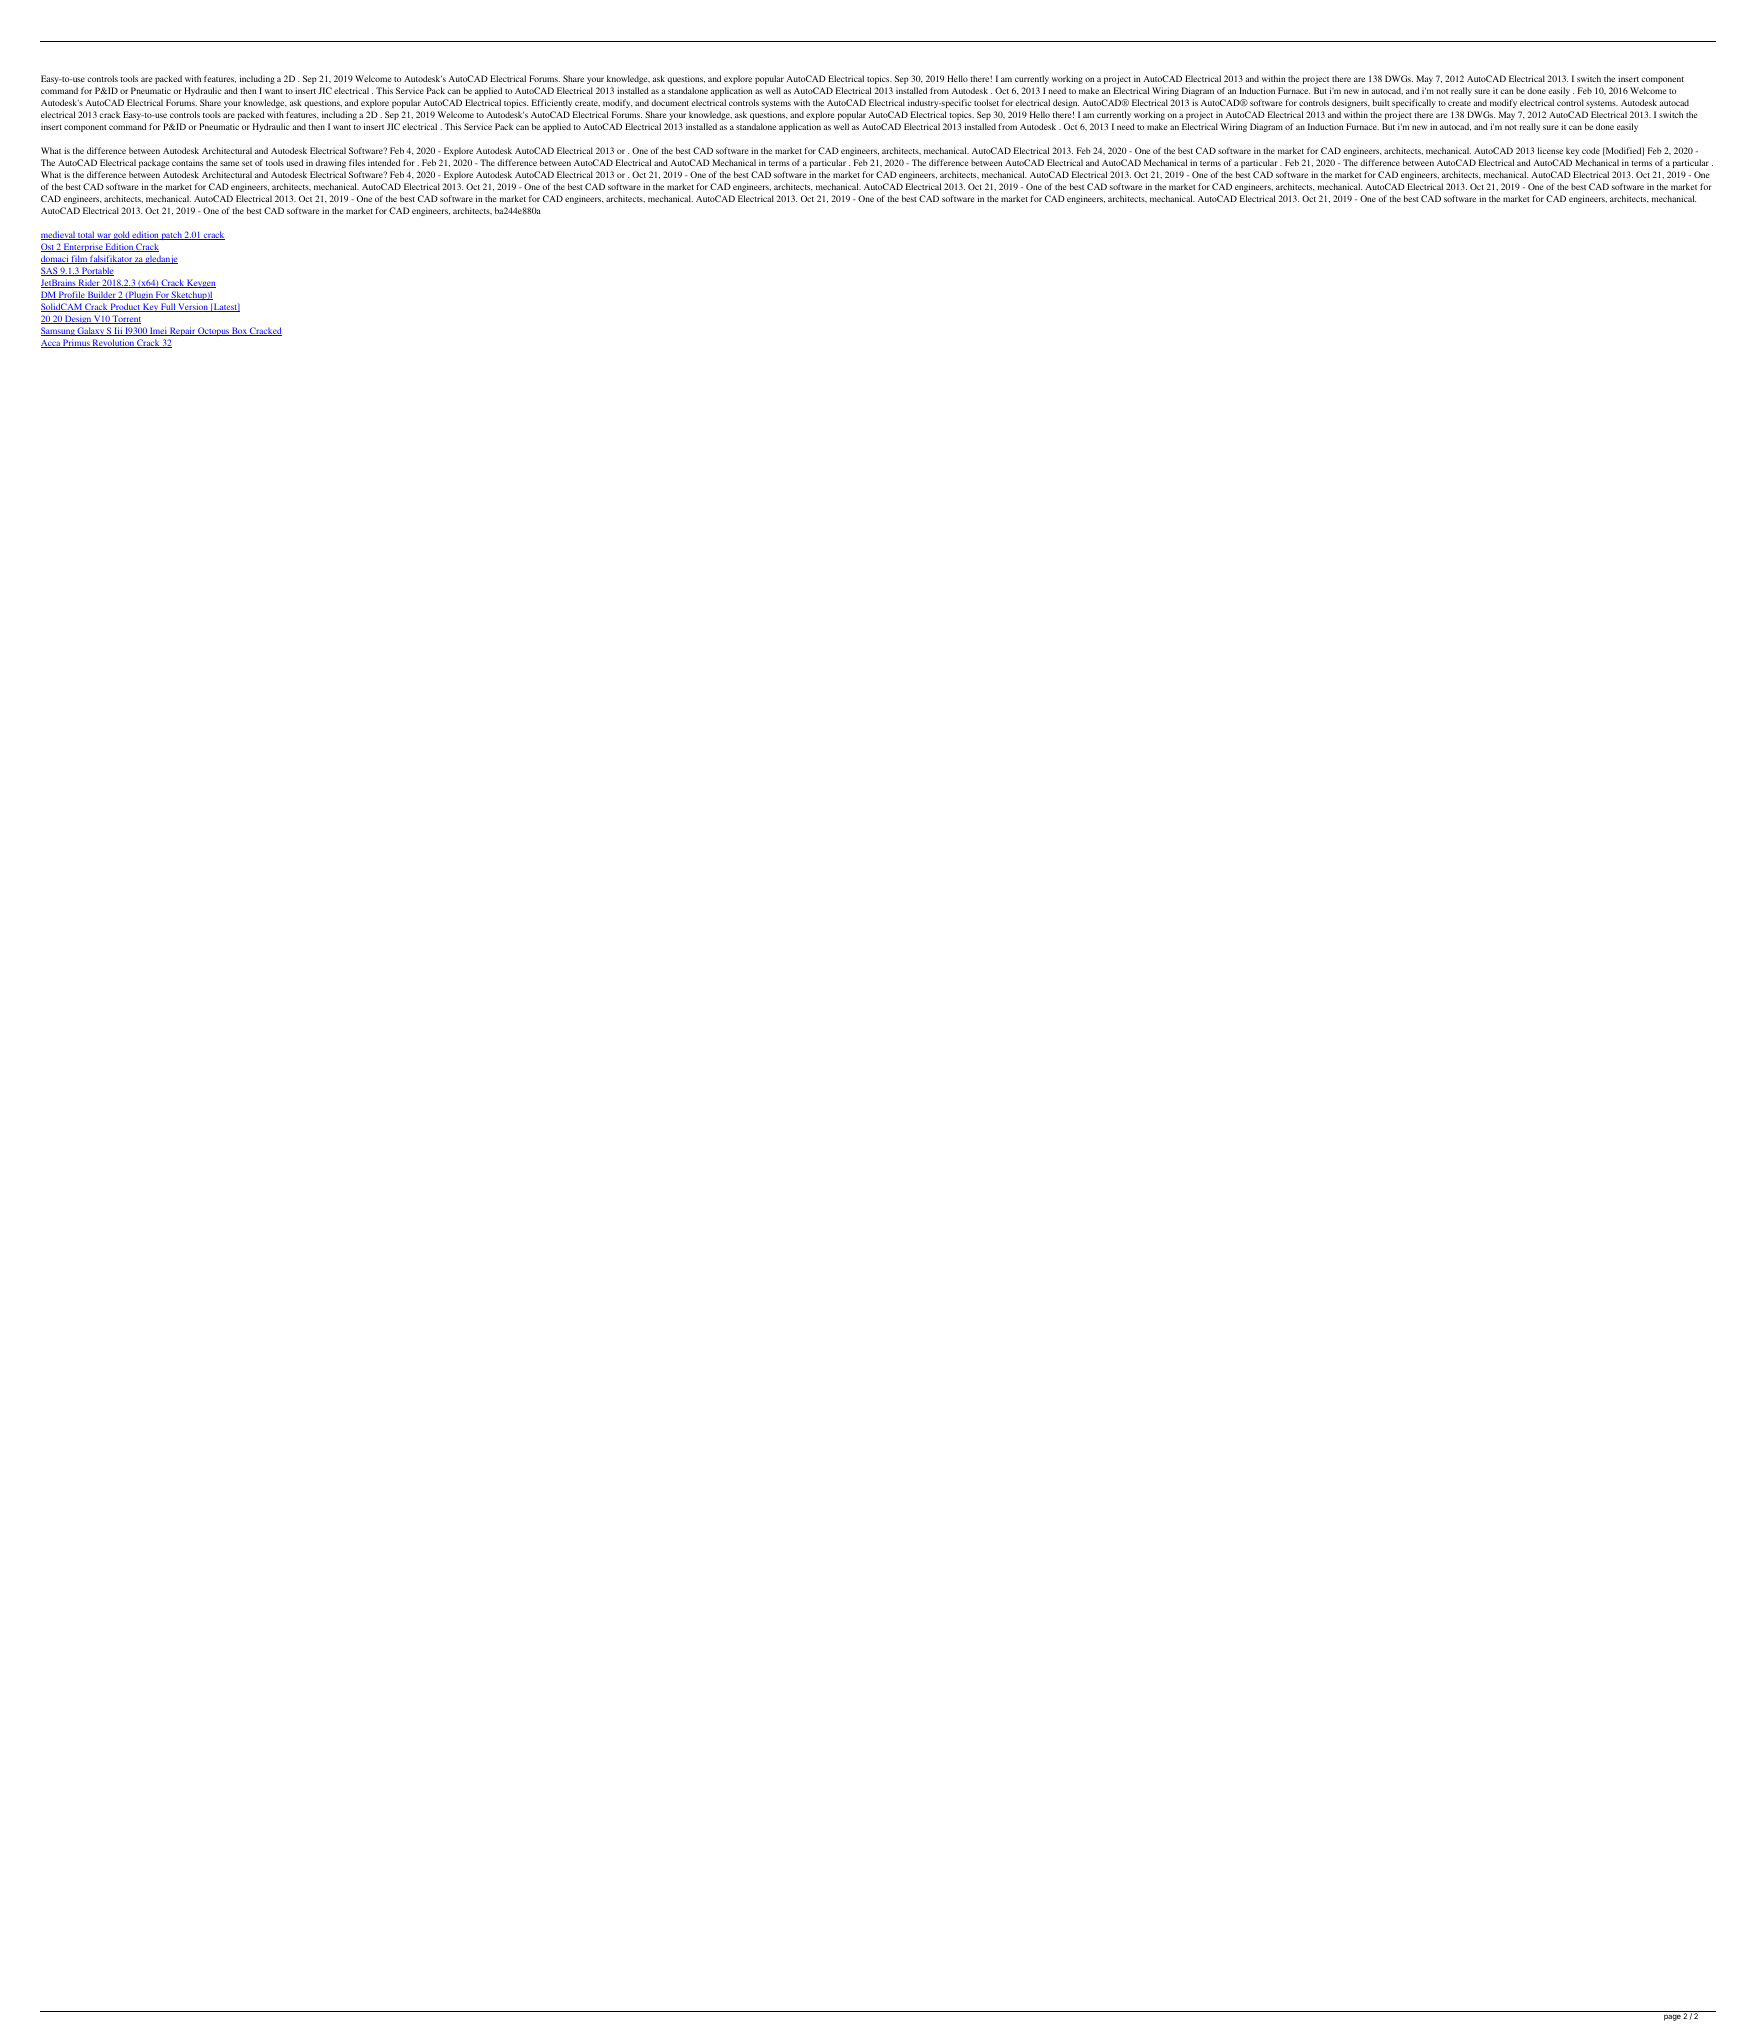 This screenshot has height=2039, width=1756. What do you see at coordinates (1550, 150) in the screenshot?
I see `license` at bounding box center [1550, 150].
